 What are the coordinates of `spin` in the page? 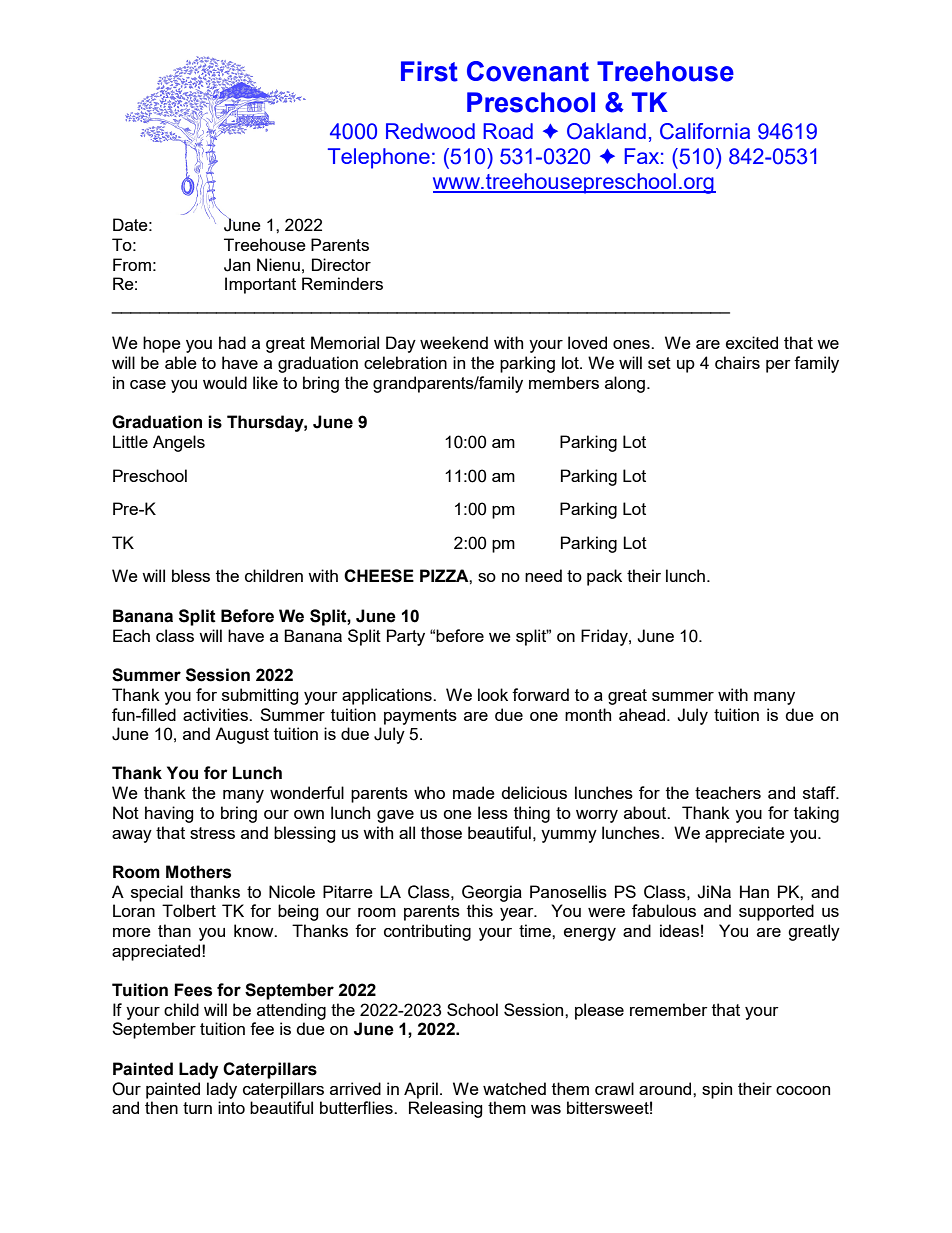 It's located at (717, 1090).
